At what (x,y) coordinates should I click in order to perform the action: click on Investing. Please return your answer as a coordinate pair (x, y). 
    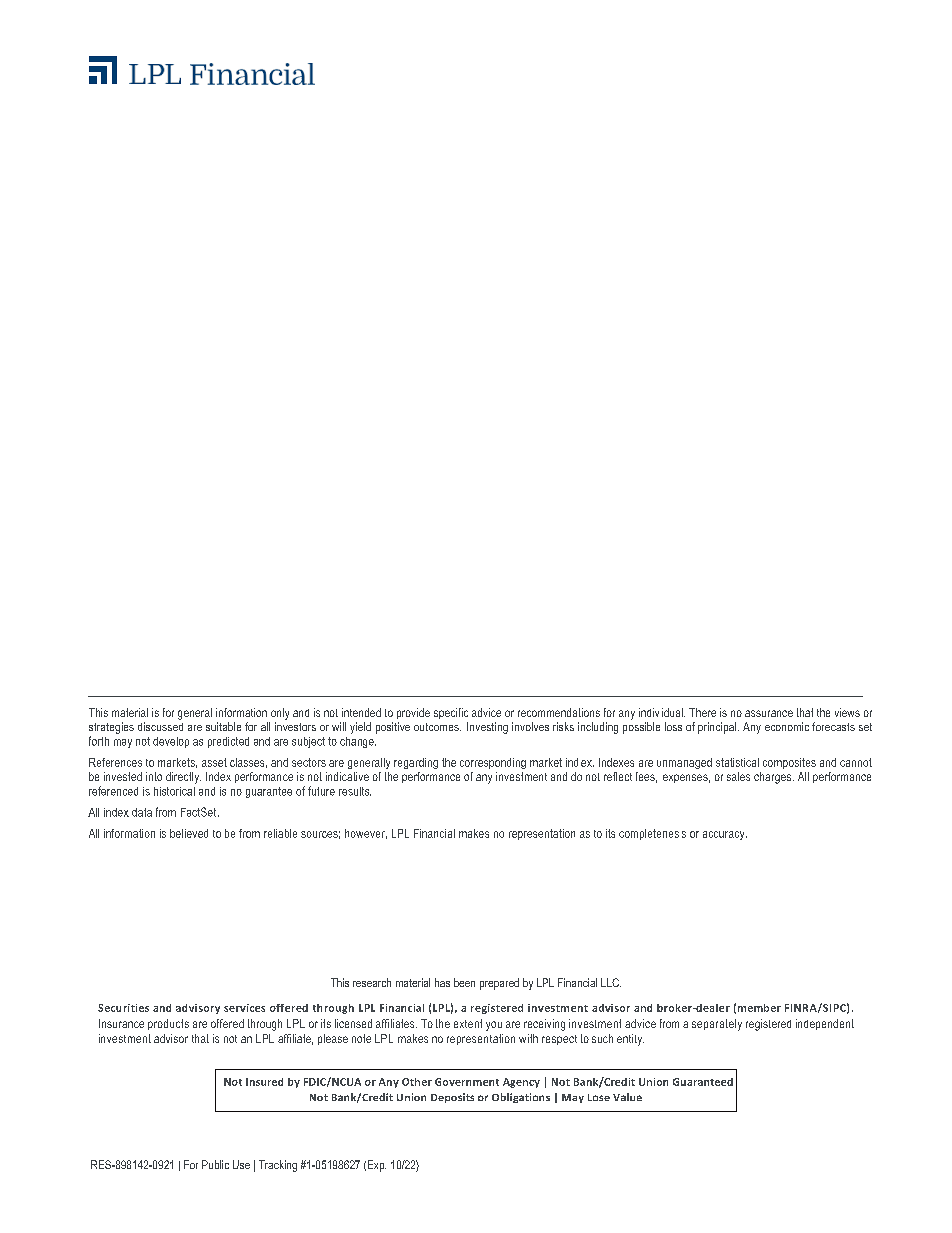
    Looking at the image, I should click on (487, 728).
